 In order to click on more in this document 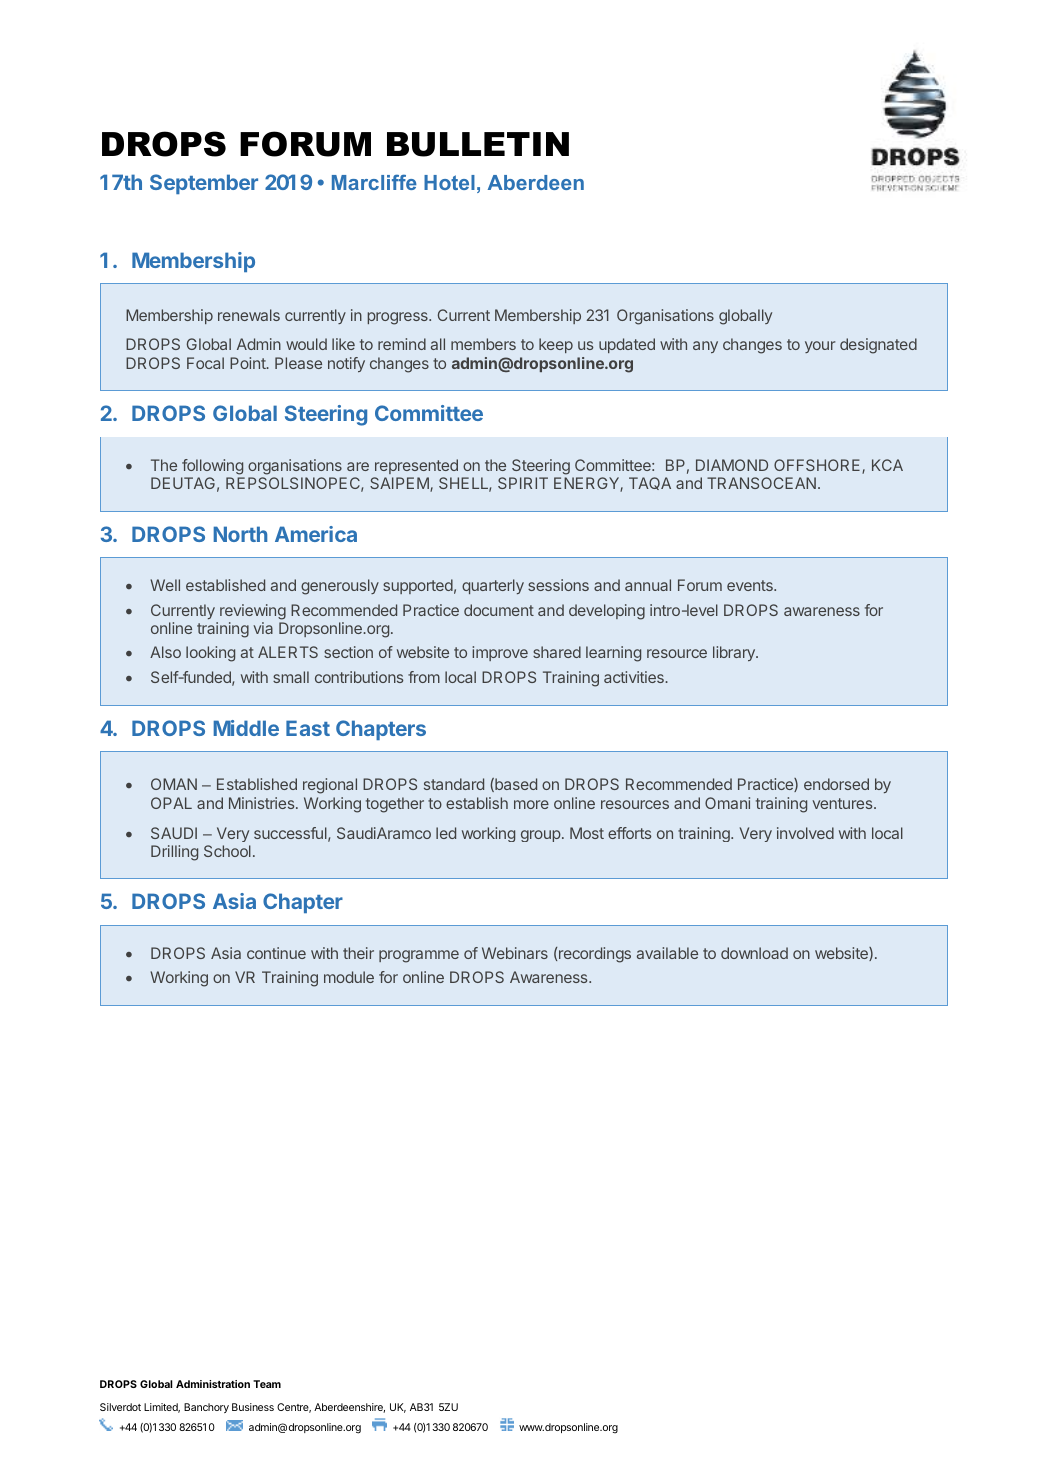, I will do `click(531, 804)`.
